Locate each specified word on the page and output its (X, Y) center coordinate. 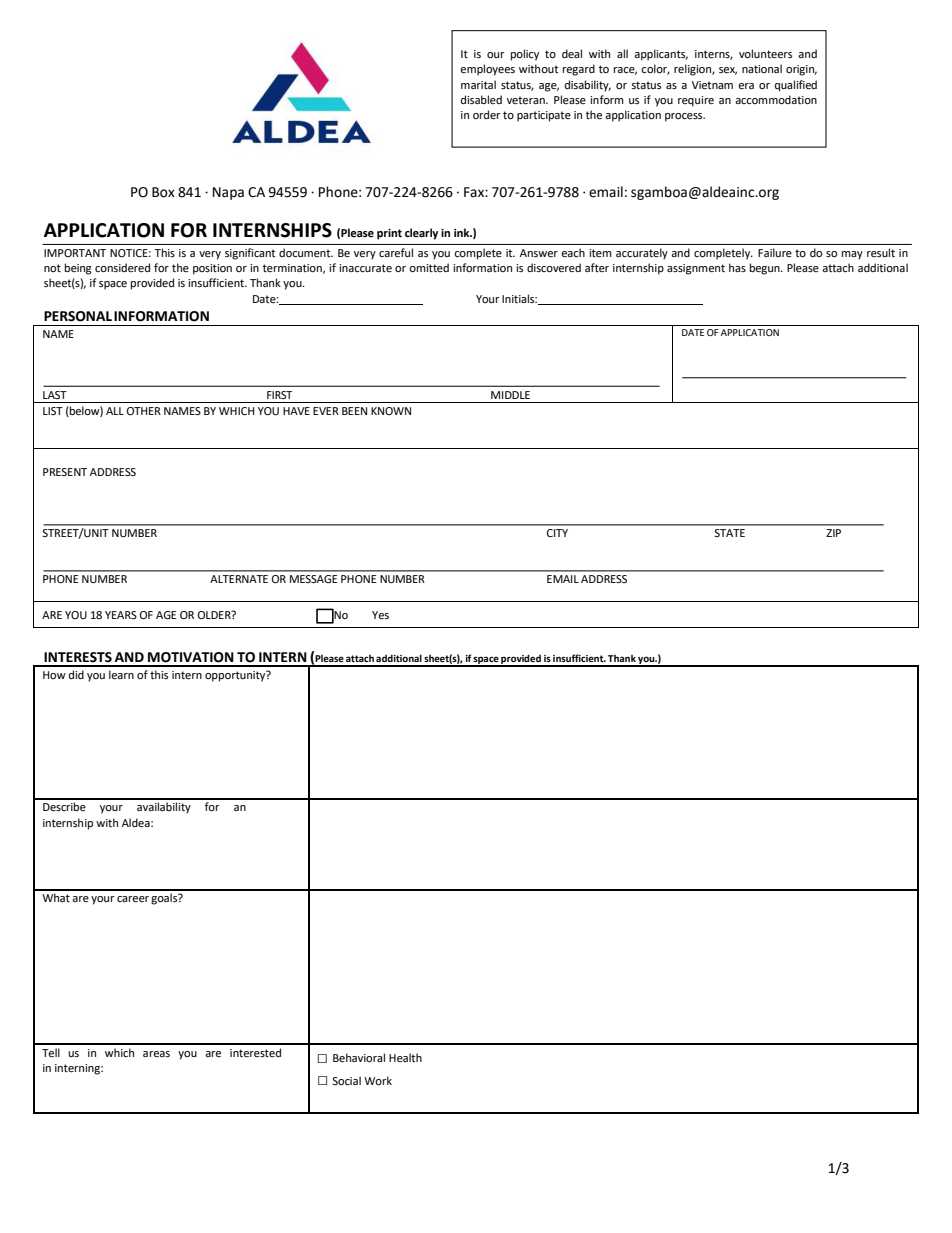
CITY (557, 533)
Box (163, 192)
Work (378, 1081)
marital (478, 84)
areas (156, 1054)
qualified (796, 86)
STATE (729, 533)
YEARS (121, 615)
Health (405, 1057)
